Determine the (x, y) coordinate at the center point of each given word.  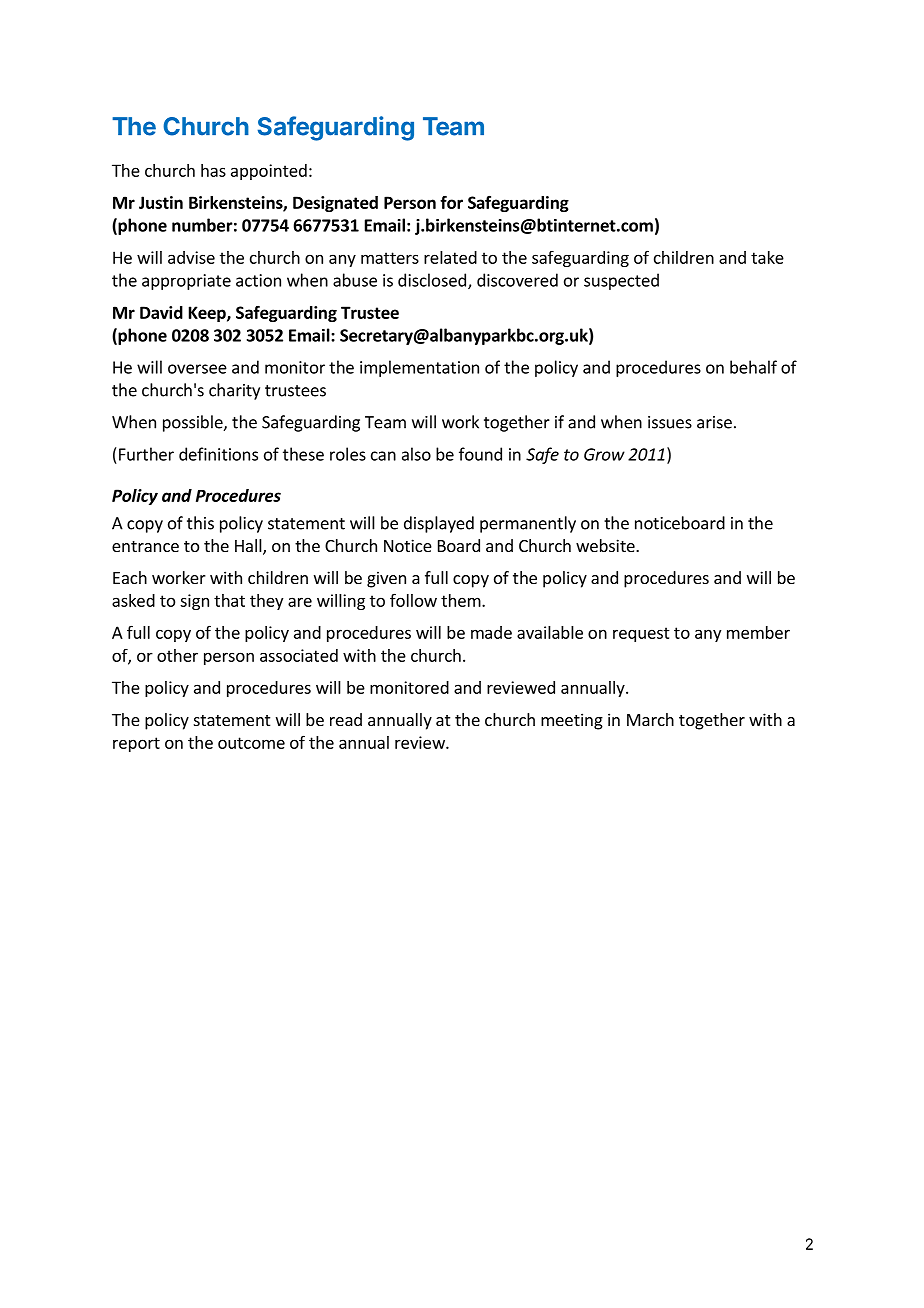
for (451, 202)
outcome (251, 743)
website (606, 545)
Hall (249, 547)
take (767, 257)
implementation (419, 368)
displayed (439, 524)
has (213, 170)
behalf (753, 367)
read (346, 719)
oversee (197, 369)
